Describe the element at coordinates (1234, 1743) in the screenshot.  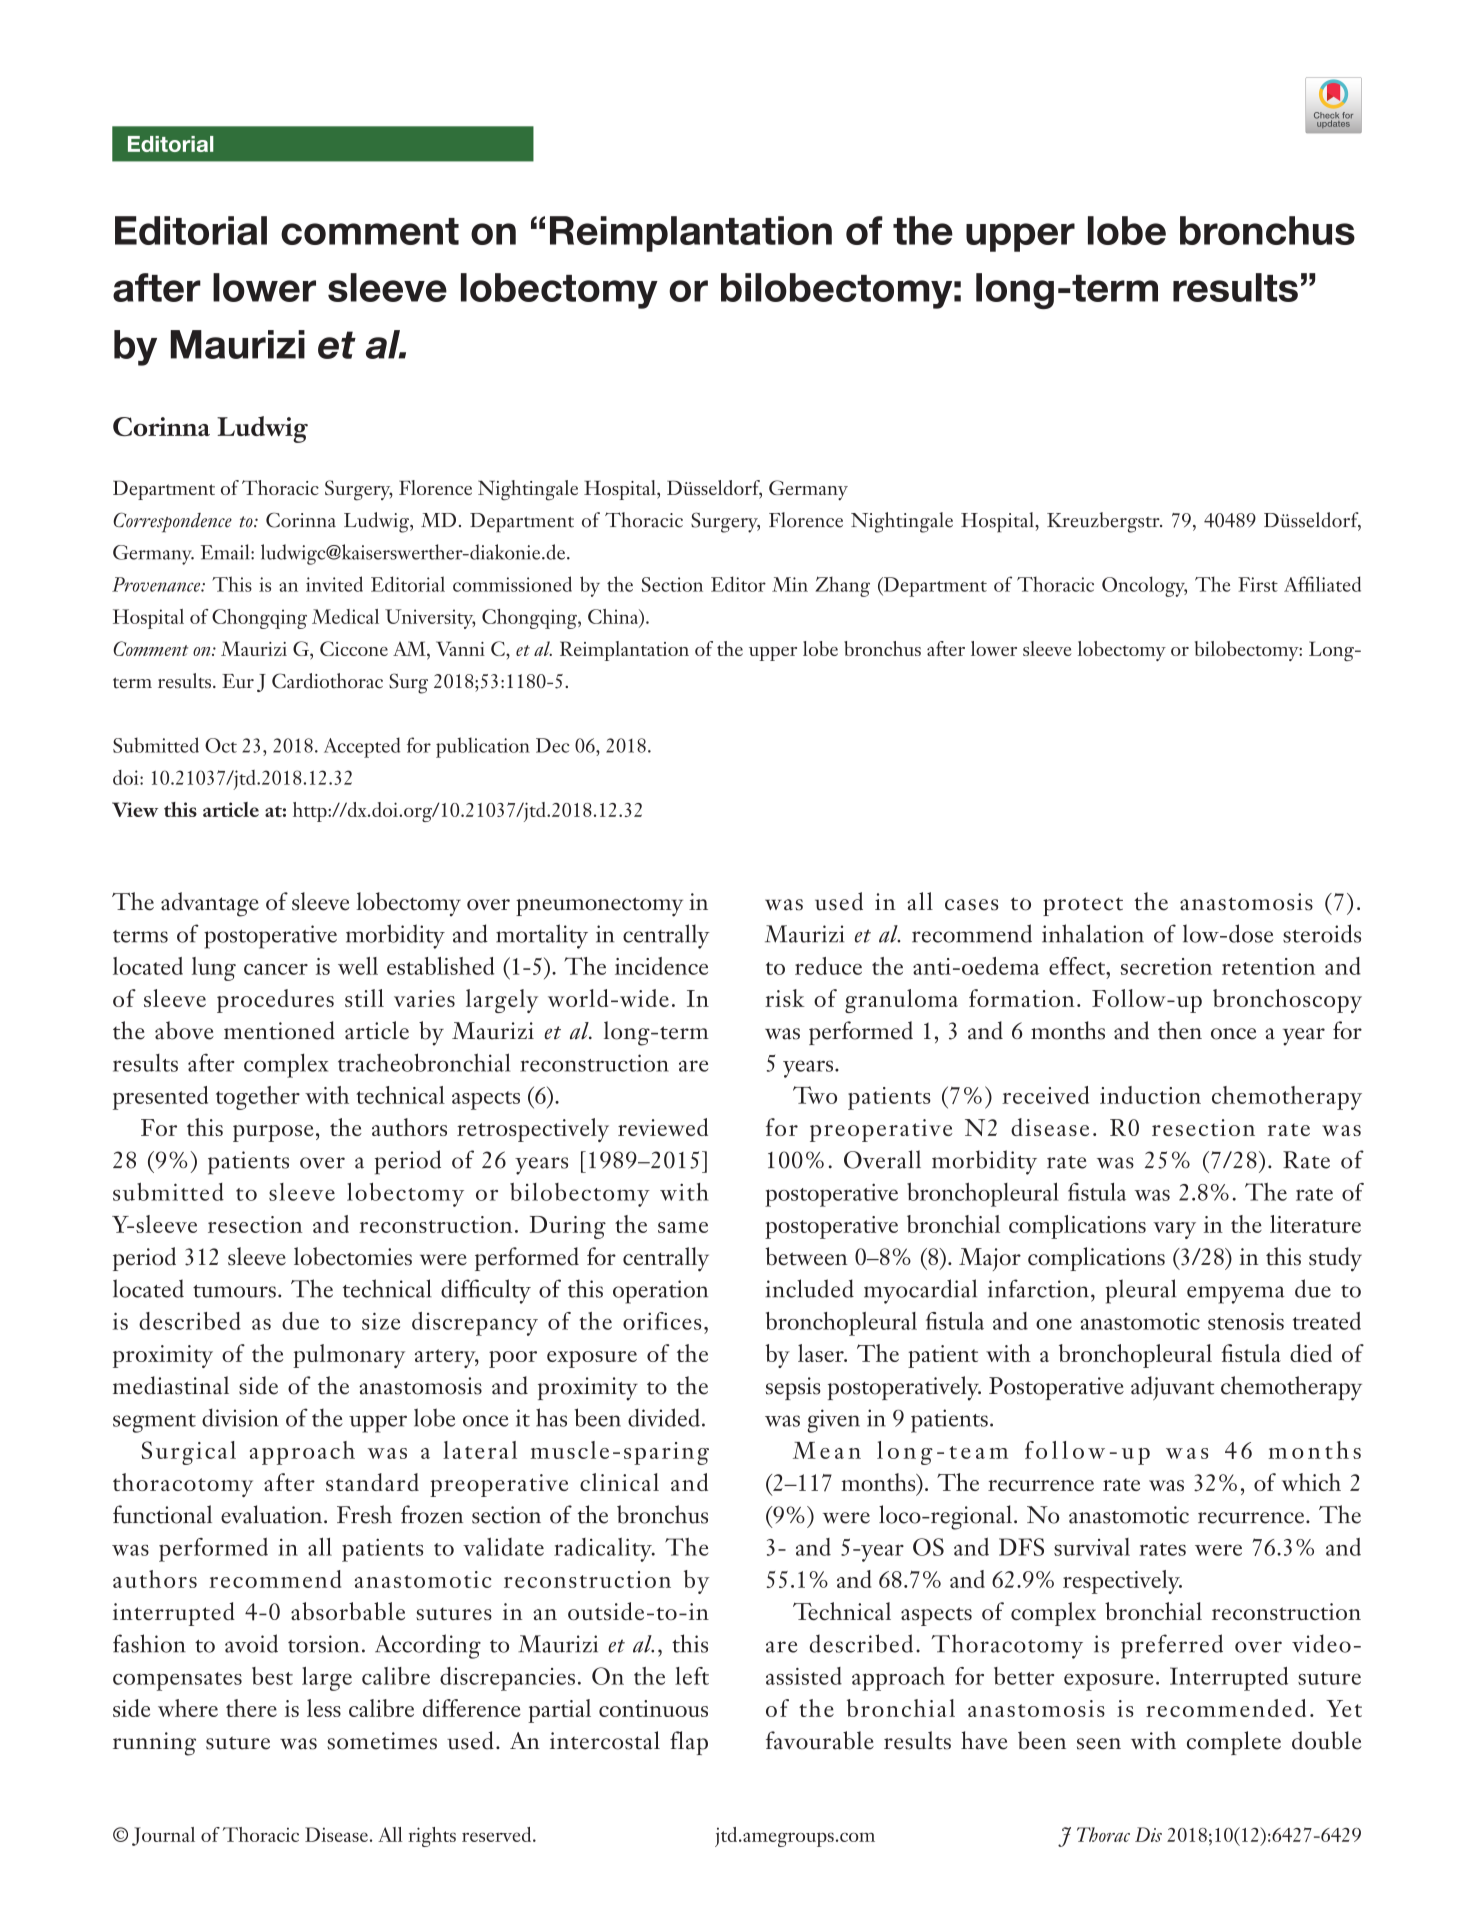
I see `complete` at that location.
